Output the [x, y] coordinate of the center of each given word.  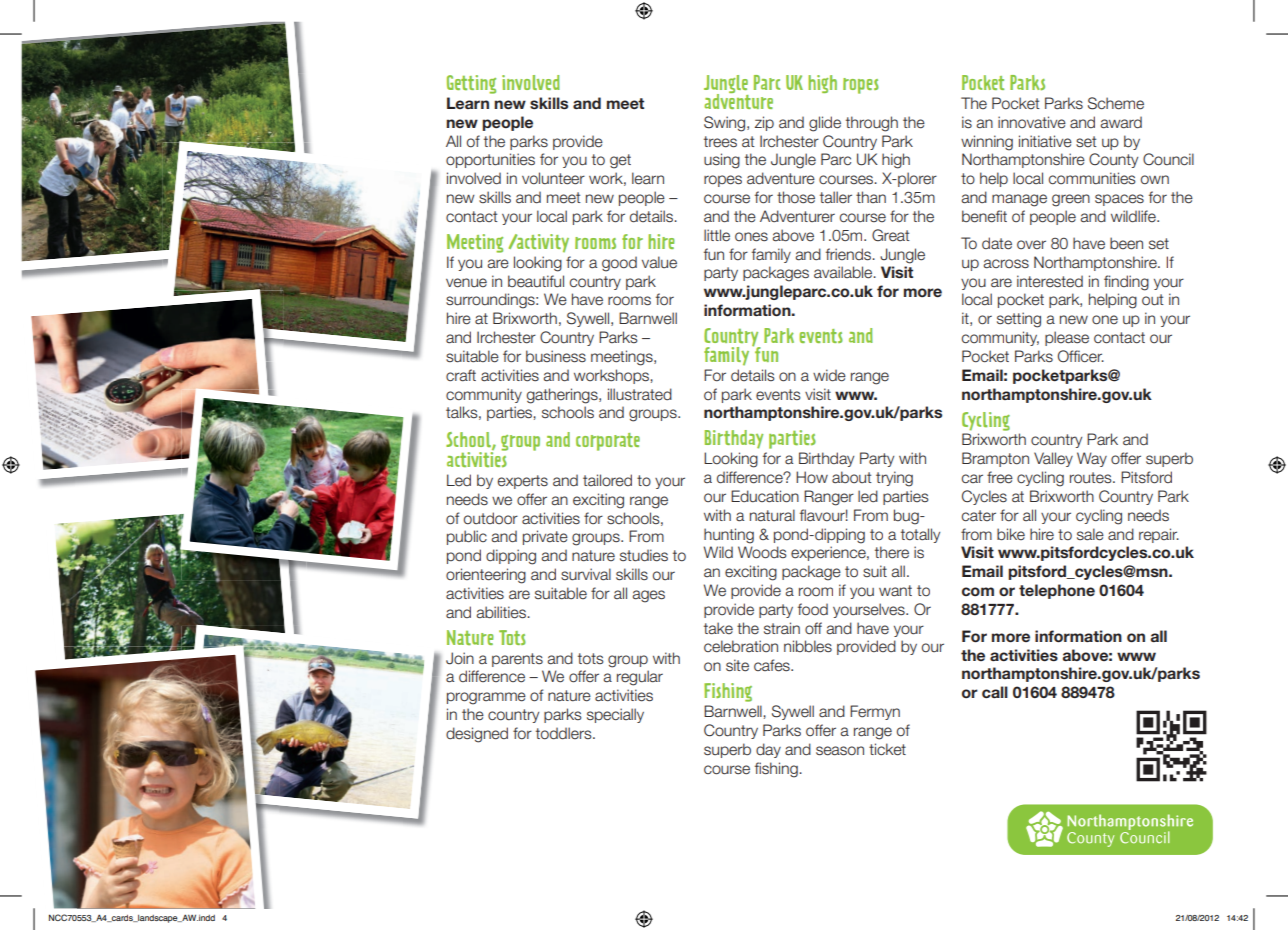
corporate [608, 442]
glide [825, 124]
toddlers [565, 733]
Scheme [1116, 103]
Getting [471, 84]
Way [1092, 459]
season [840, 751]
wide [829, 375]
